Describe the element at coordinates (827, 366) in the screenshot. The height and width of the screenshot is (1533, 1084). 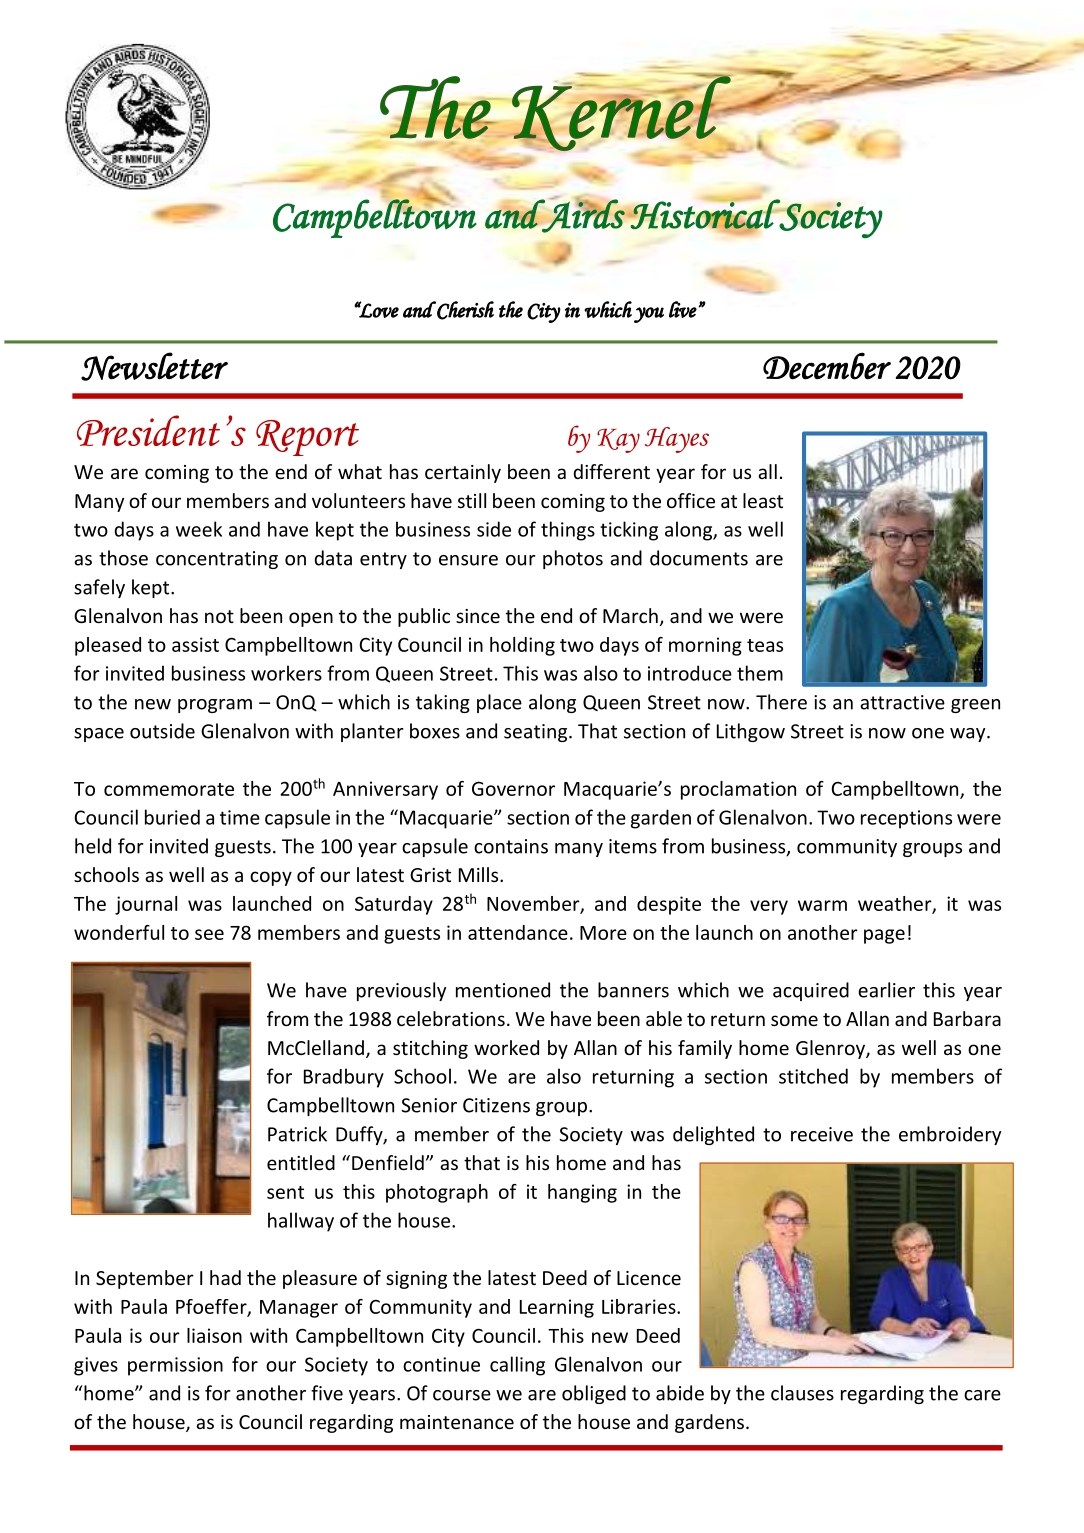
I see `December` at that location.
